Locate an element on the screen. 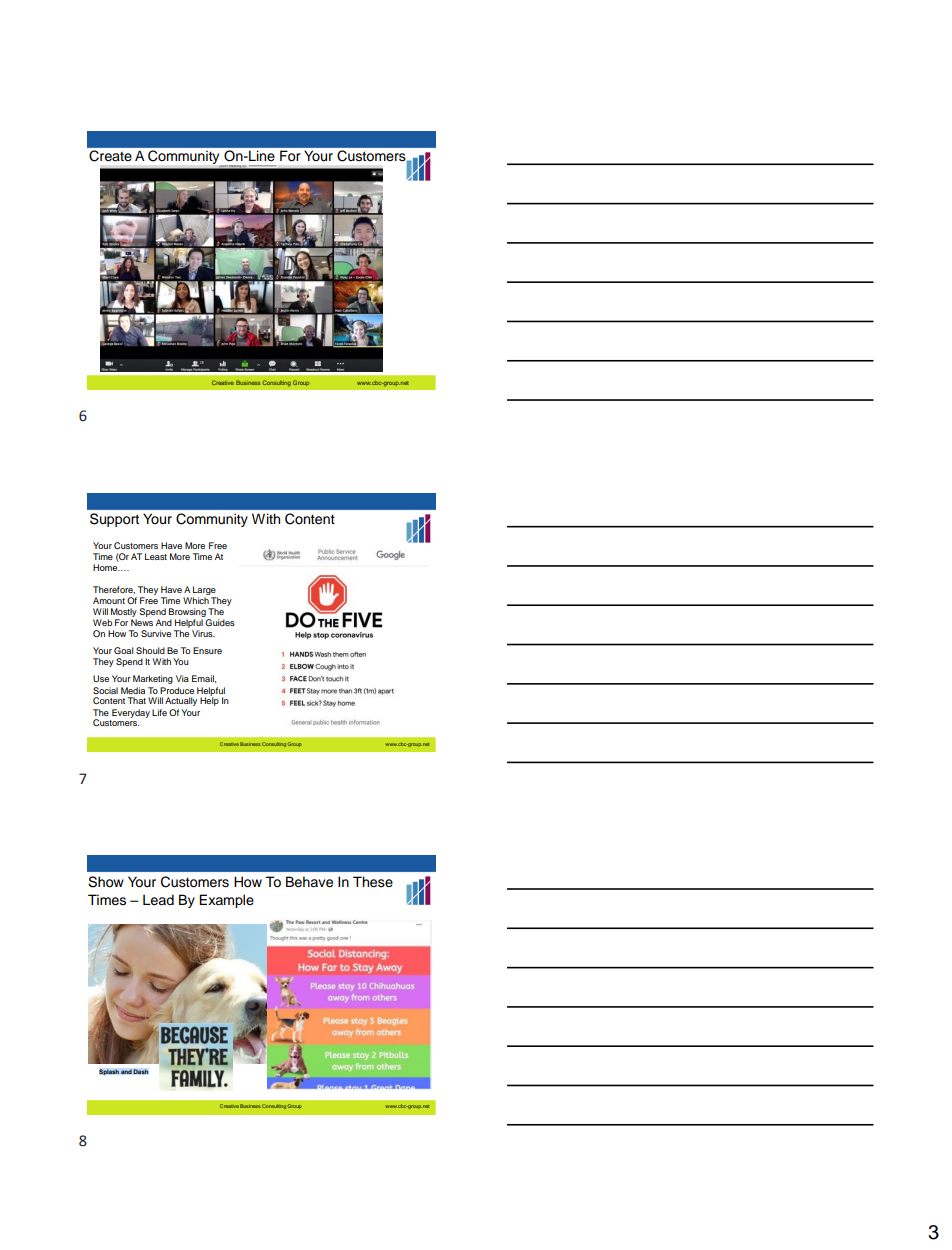 Image resolution: width=952 pixels, height=1250 pixels. Dash is located at coordinates (141, 1071).
